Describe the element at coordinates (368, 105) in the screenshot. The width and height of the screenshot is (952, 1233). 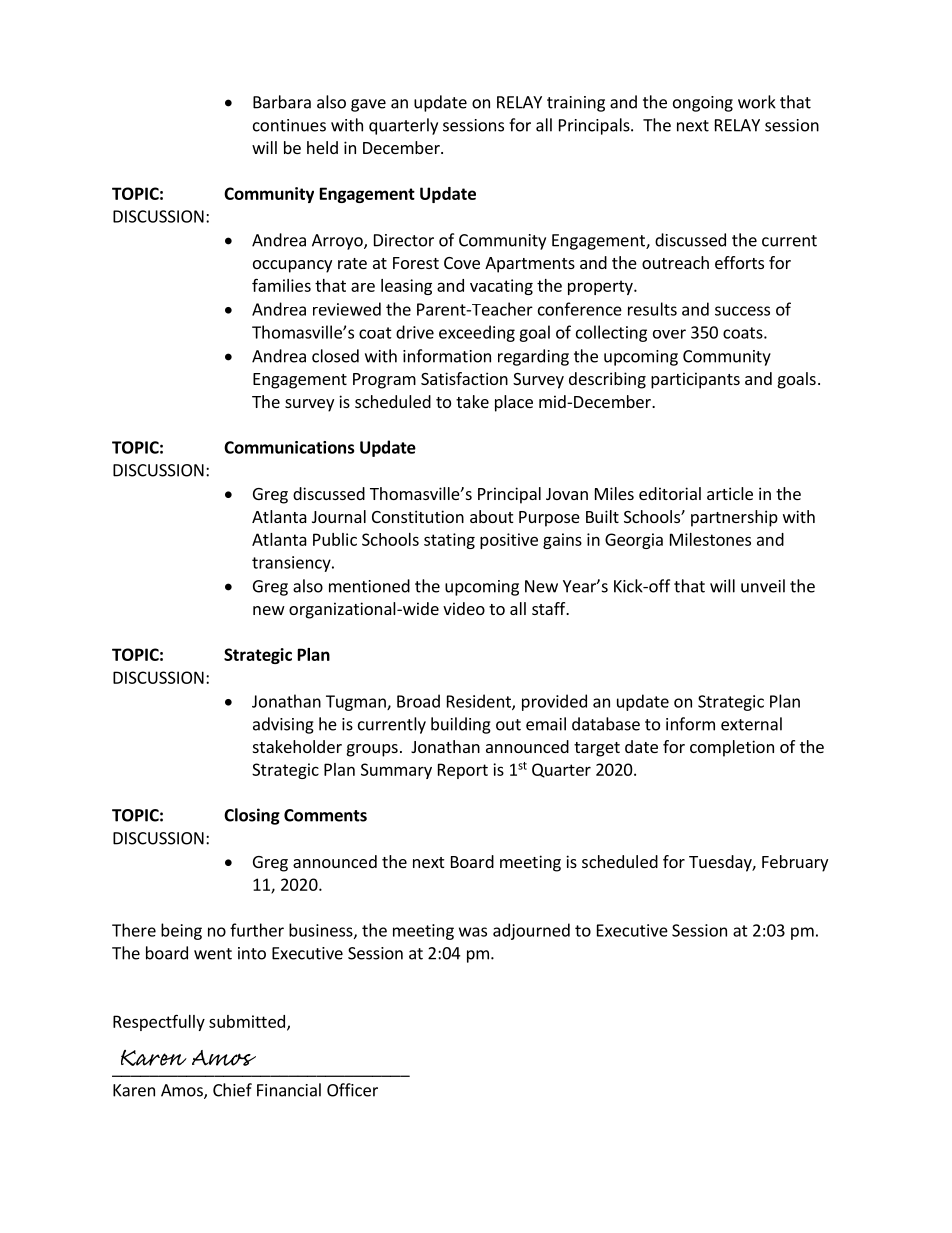
I see `gave` at that location.
